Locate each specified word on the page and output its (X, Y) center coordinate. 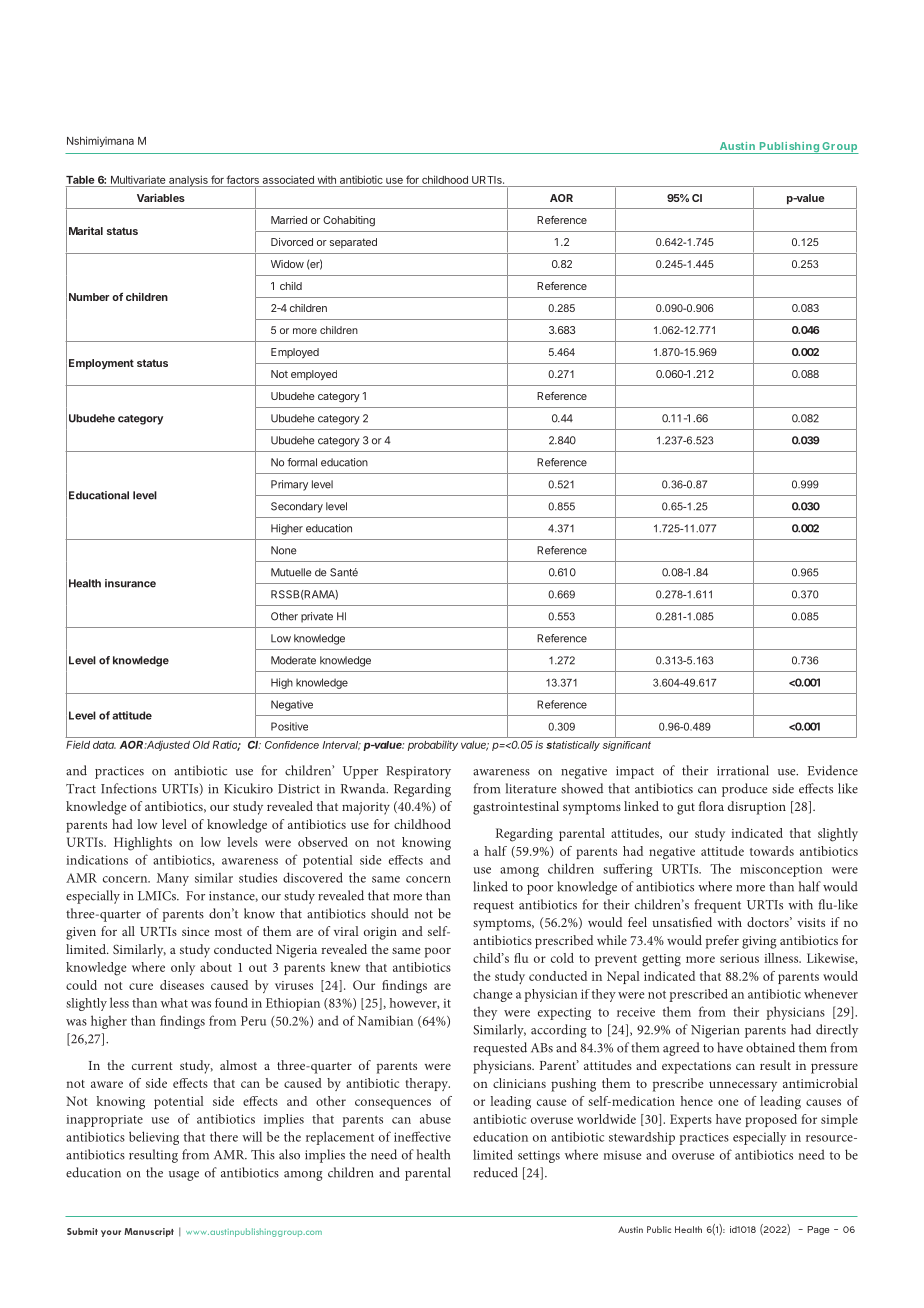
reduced (496, 1172)
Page (818, 1230)
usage (184, 1176)
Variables (161, 197)
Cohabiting (349, 221)
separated (353, 243)
